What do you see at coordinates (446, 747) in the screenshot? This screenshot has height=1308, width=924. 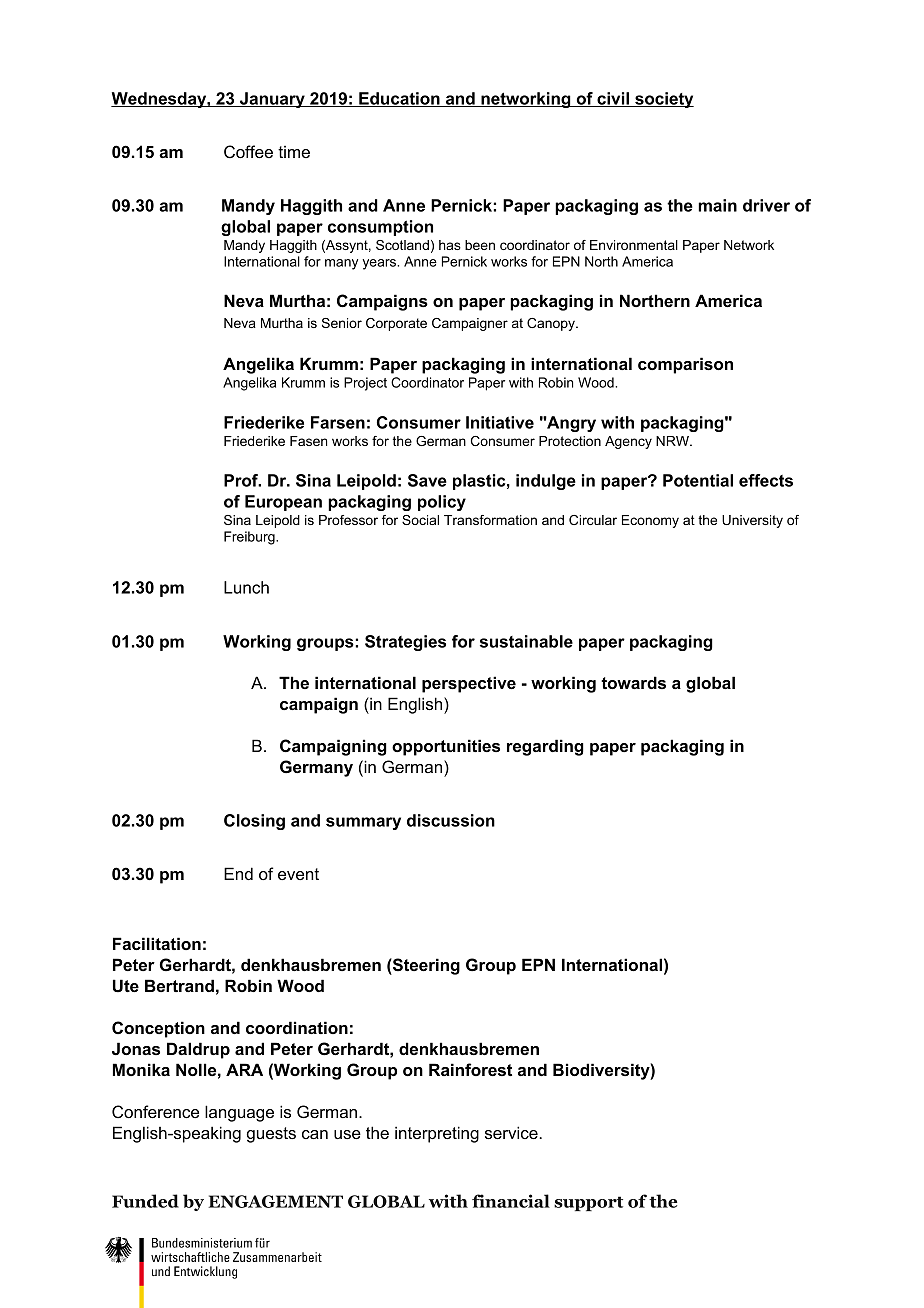 I see `opportunities` at bounding box center [446, 747].
